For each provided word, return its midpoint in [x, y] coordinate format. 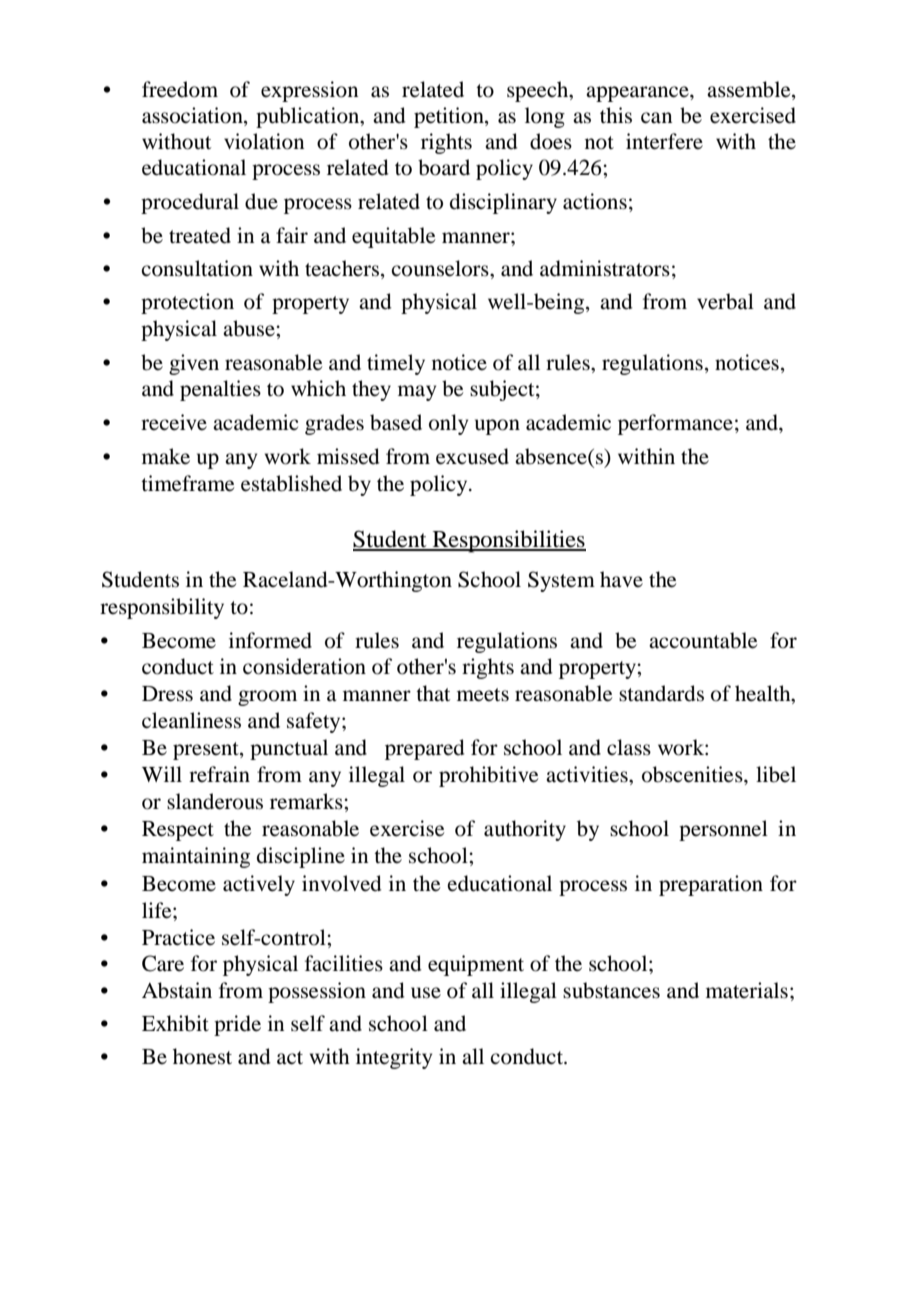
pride [237, 1025]
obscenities [693, 774]
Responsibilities [508, 541]
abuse [250, 328]
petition [450, 117]
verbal [725, 301]
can [656, 118]
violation [264, 141]
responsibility [162, 608]
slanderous [215, 801]
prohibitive [488, 776]
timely [396, 364]
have [621, 579]
